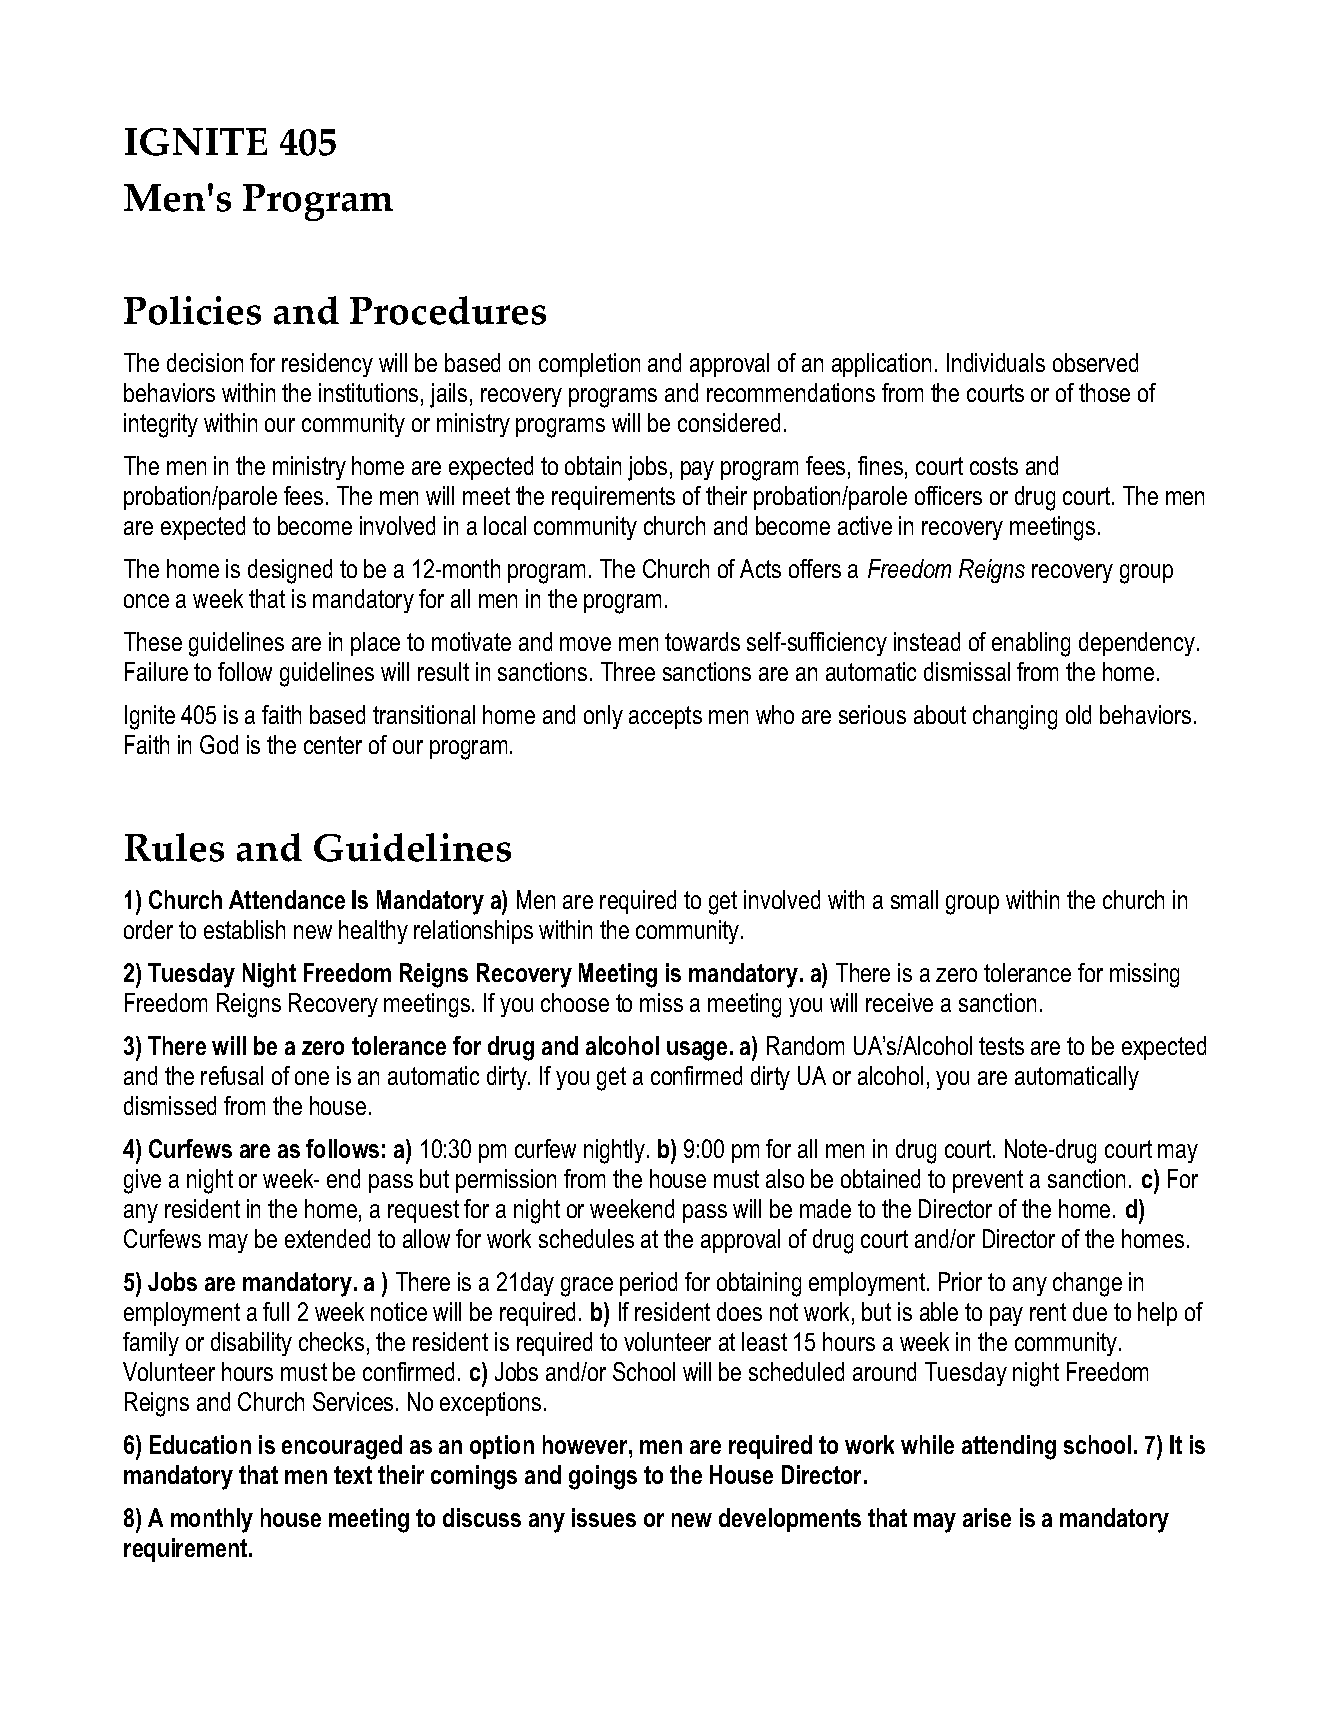 This page has width=1333, height=1725. Describe the element at coordinates (244, 929) in the page. I see `establish` at that location.
